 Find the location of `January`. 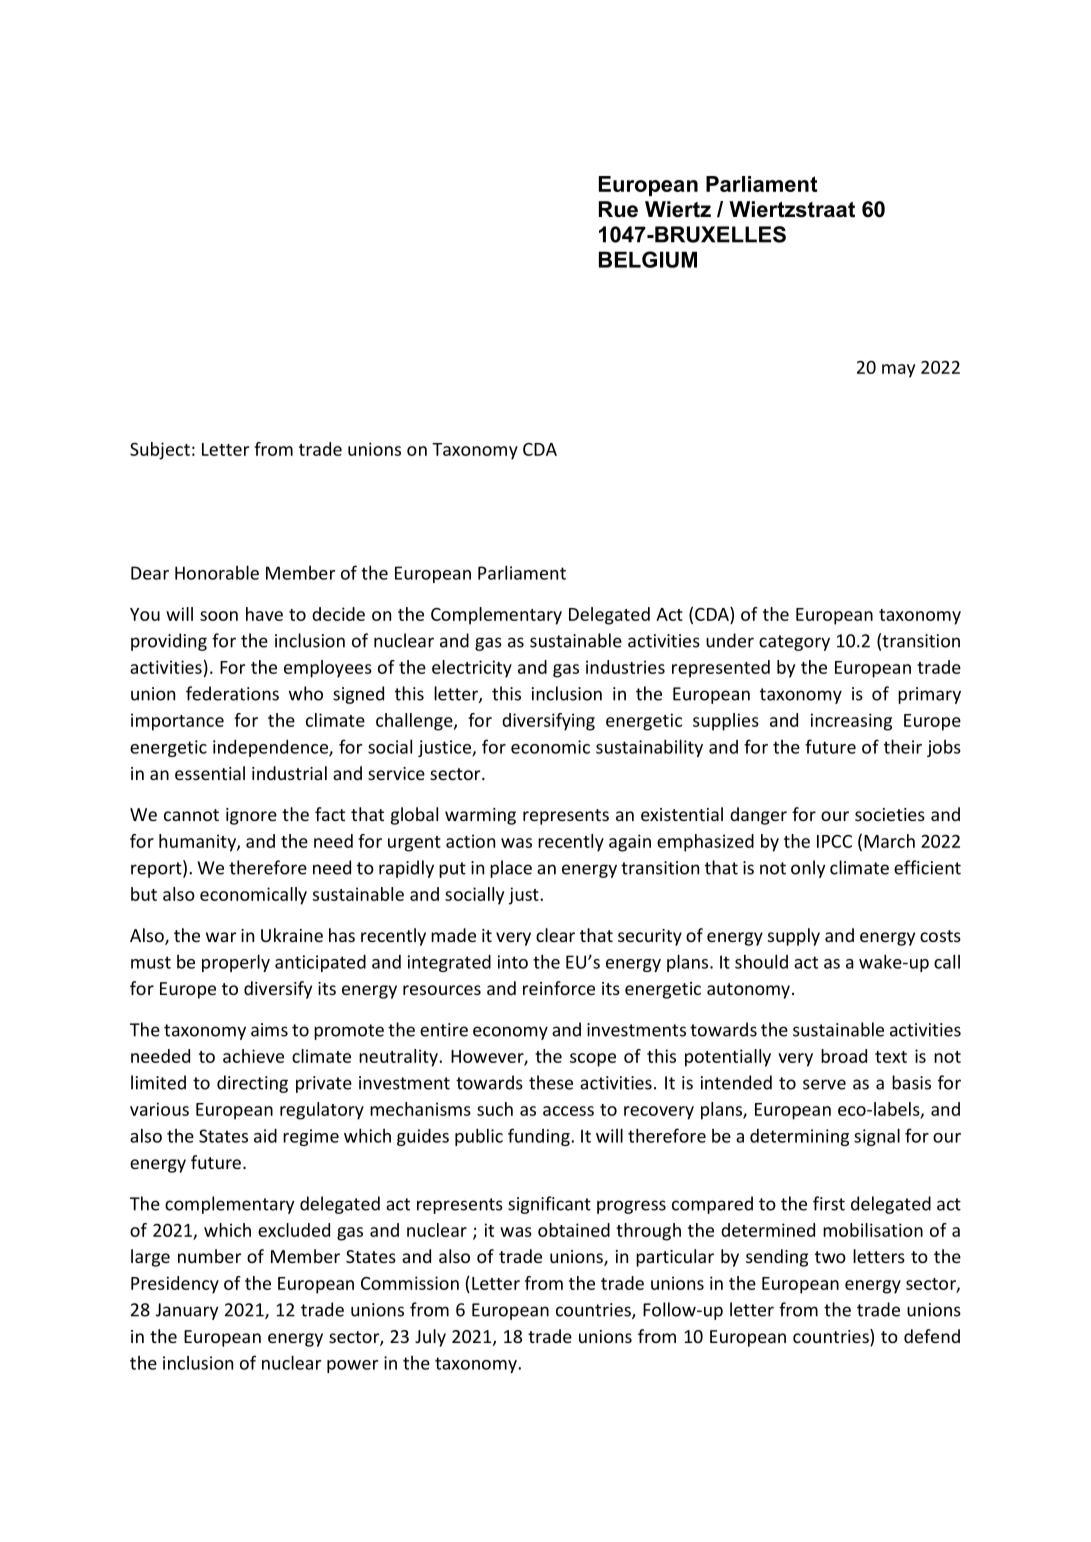

January is located at coordinates (187, 1311).
